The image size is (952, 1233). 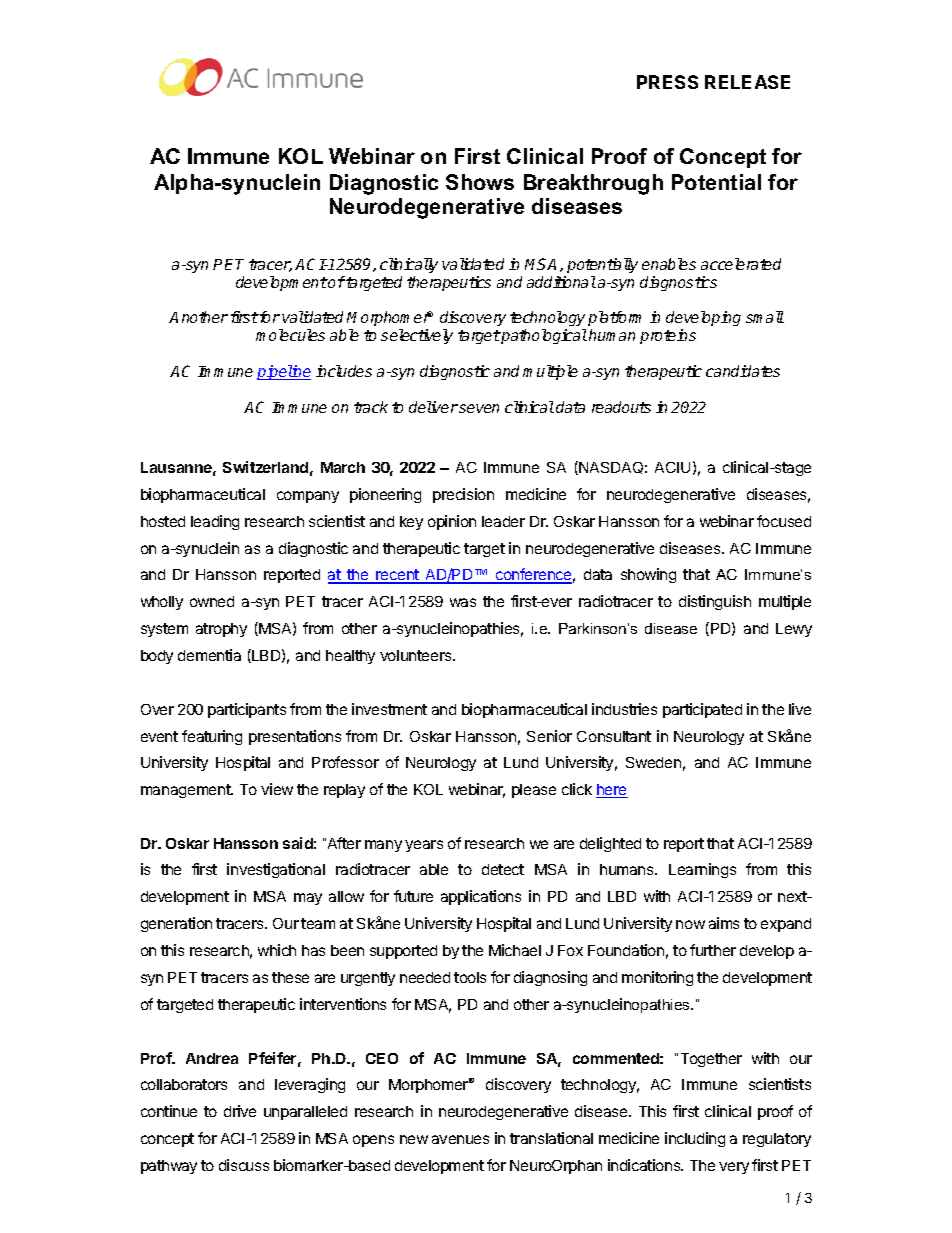 I want to click on Breakthrough, so click(x=593, y=184).
